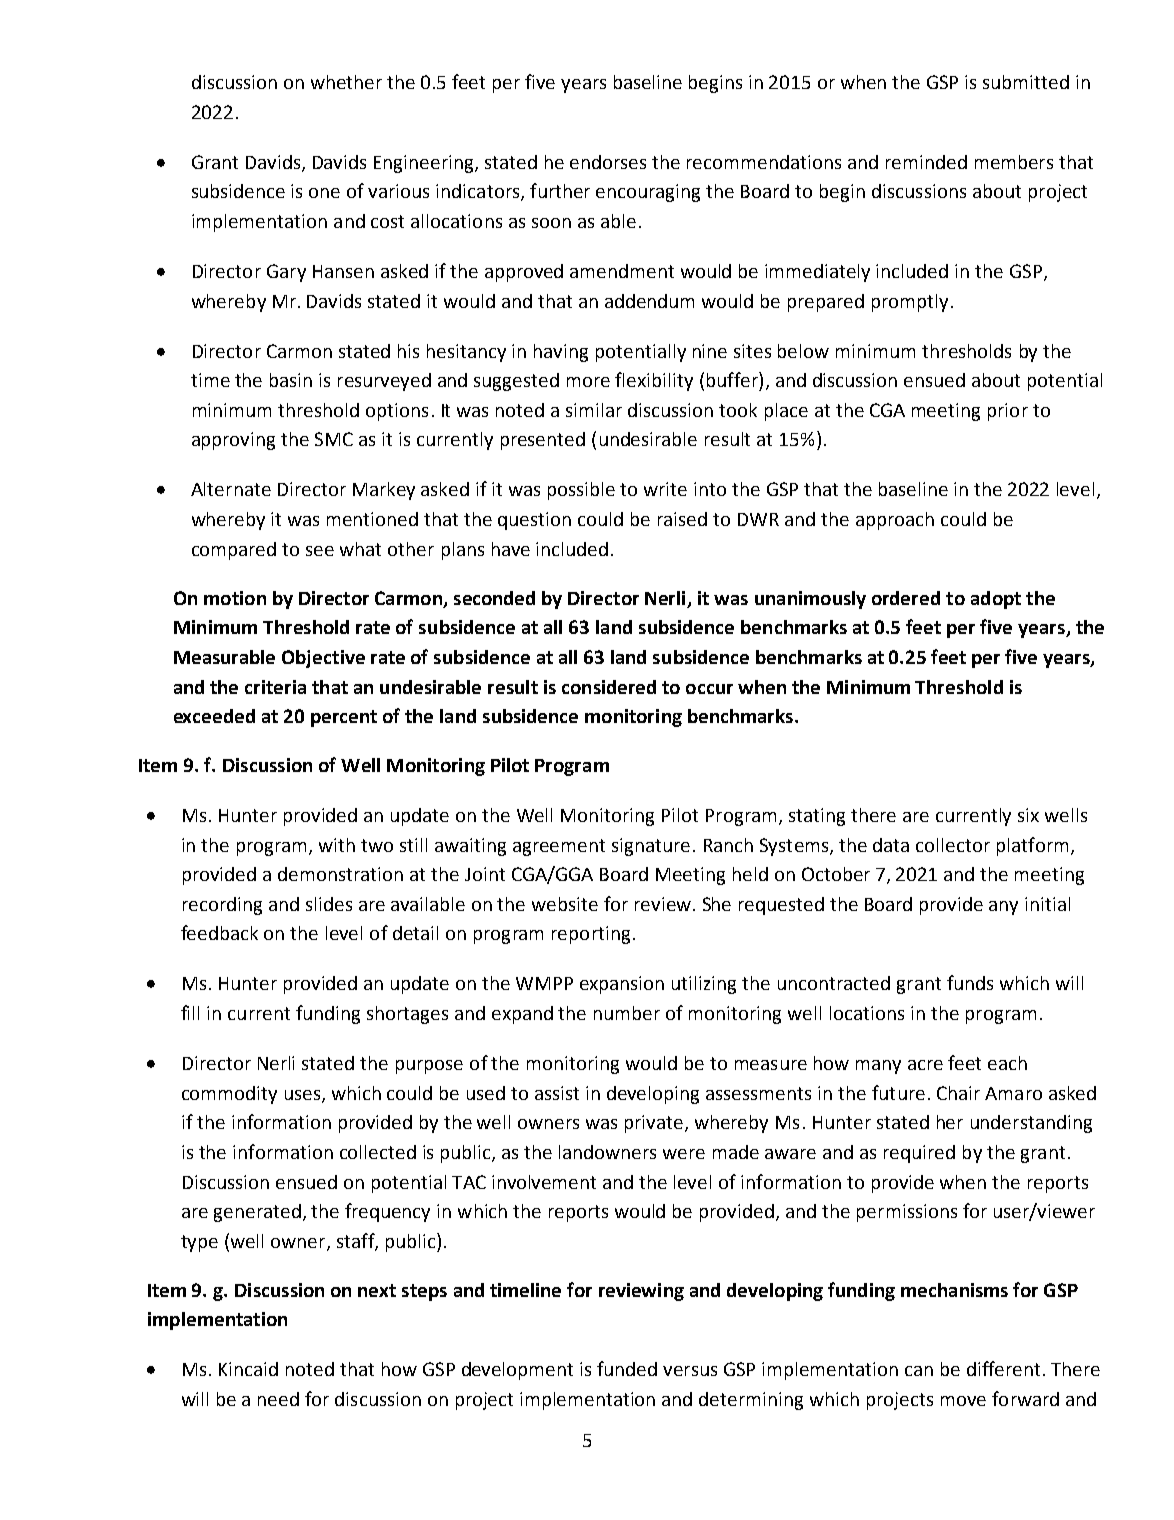 This document has height=1520, width=1174. Describe the element at coordinates (278, 1399) in the document. I see `need` at that location.
